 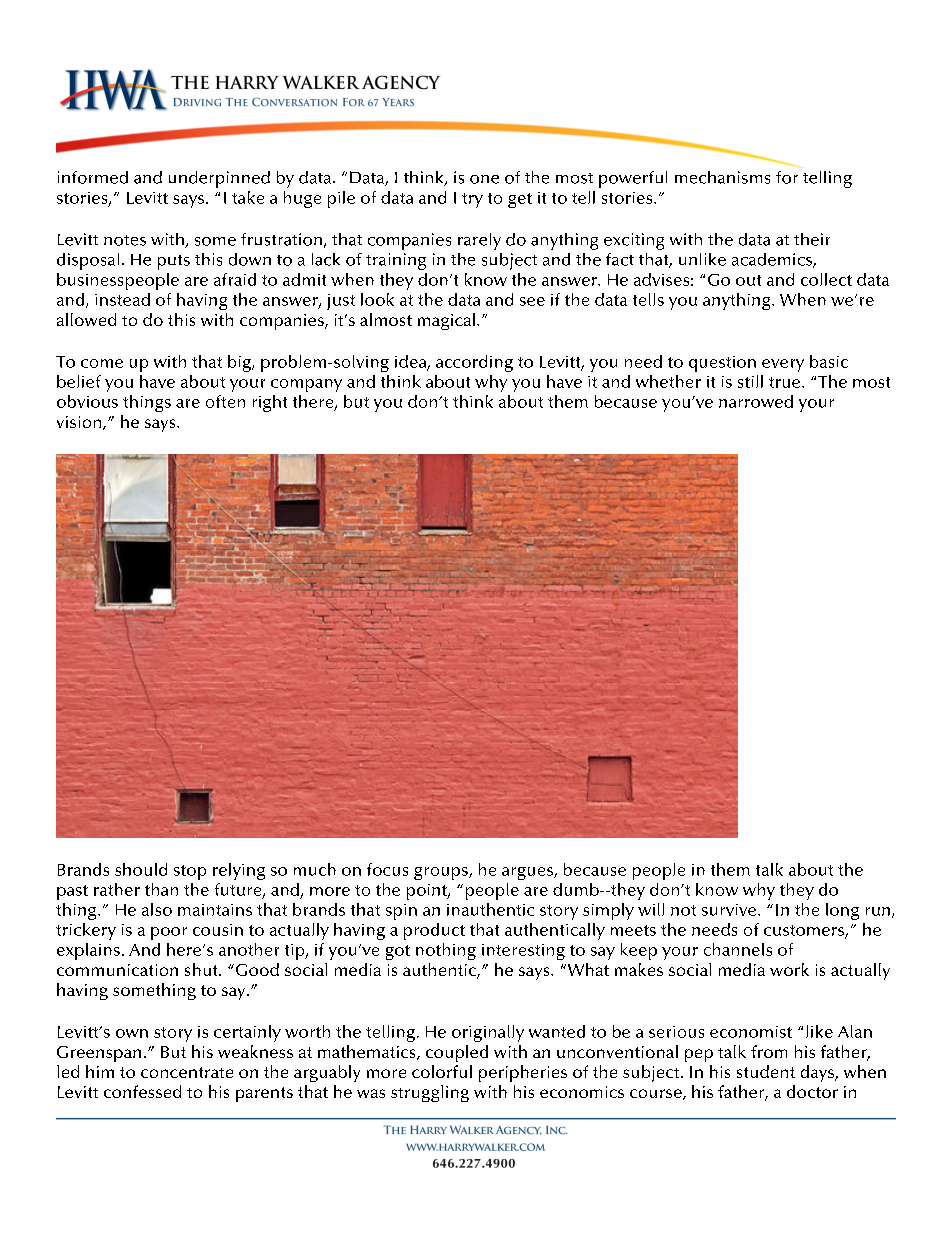 I want to click on survive, so click(x=730, y=910).
